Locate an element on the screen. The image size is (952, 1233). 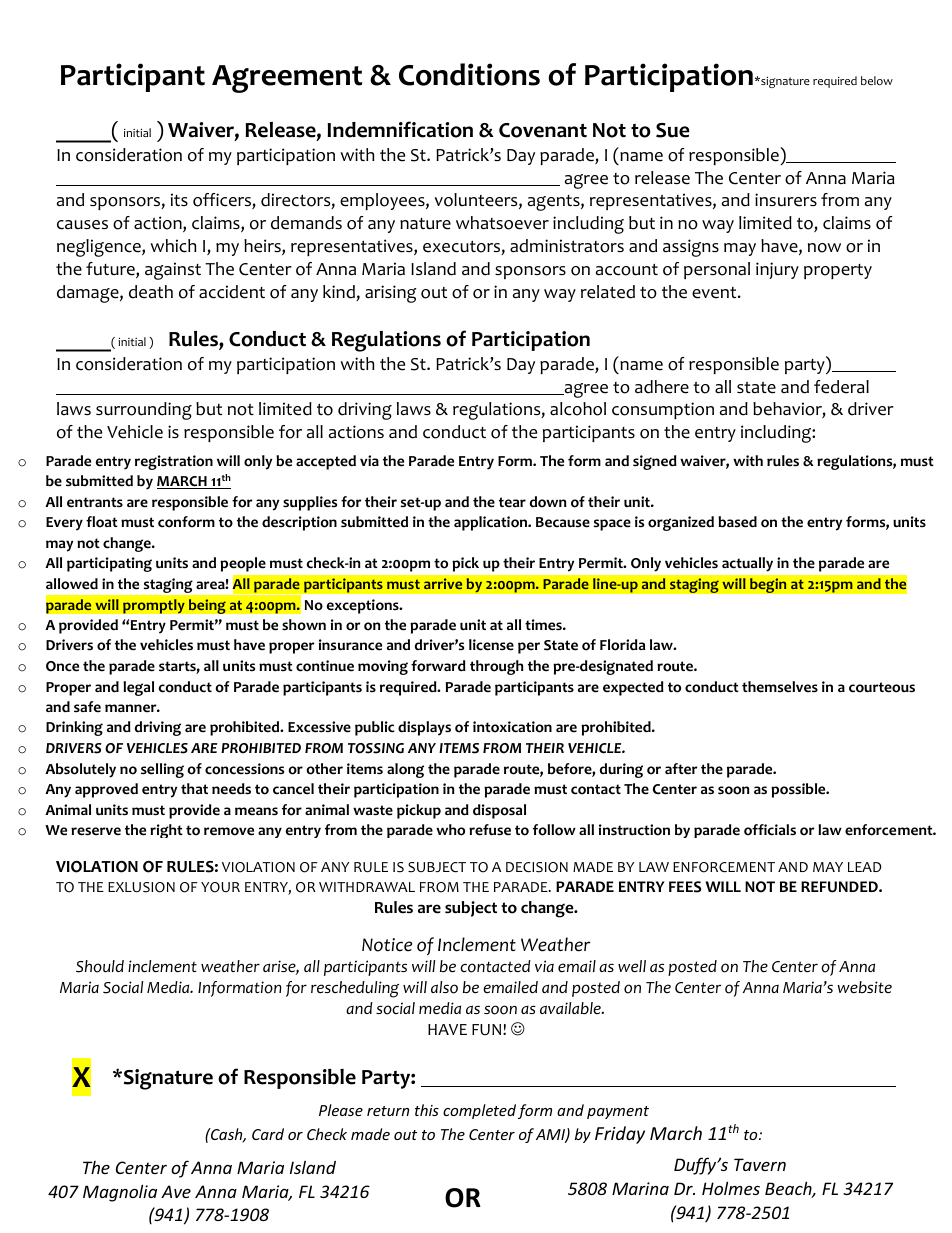
Tavern is located at coordinates (760, 1164).
